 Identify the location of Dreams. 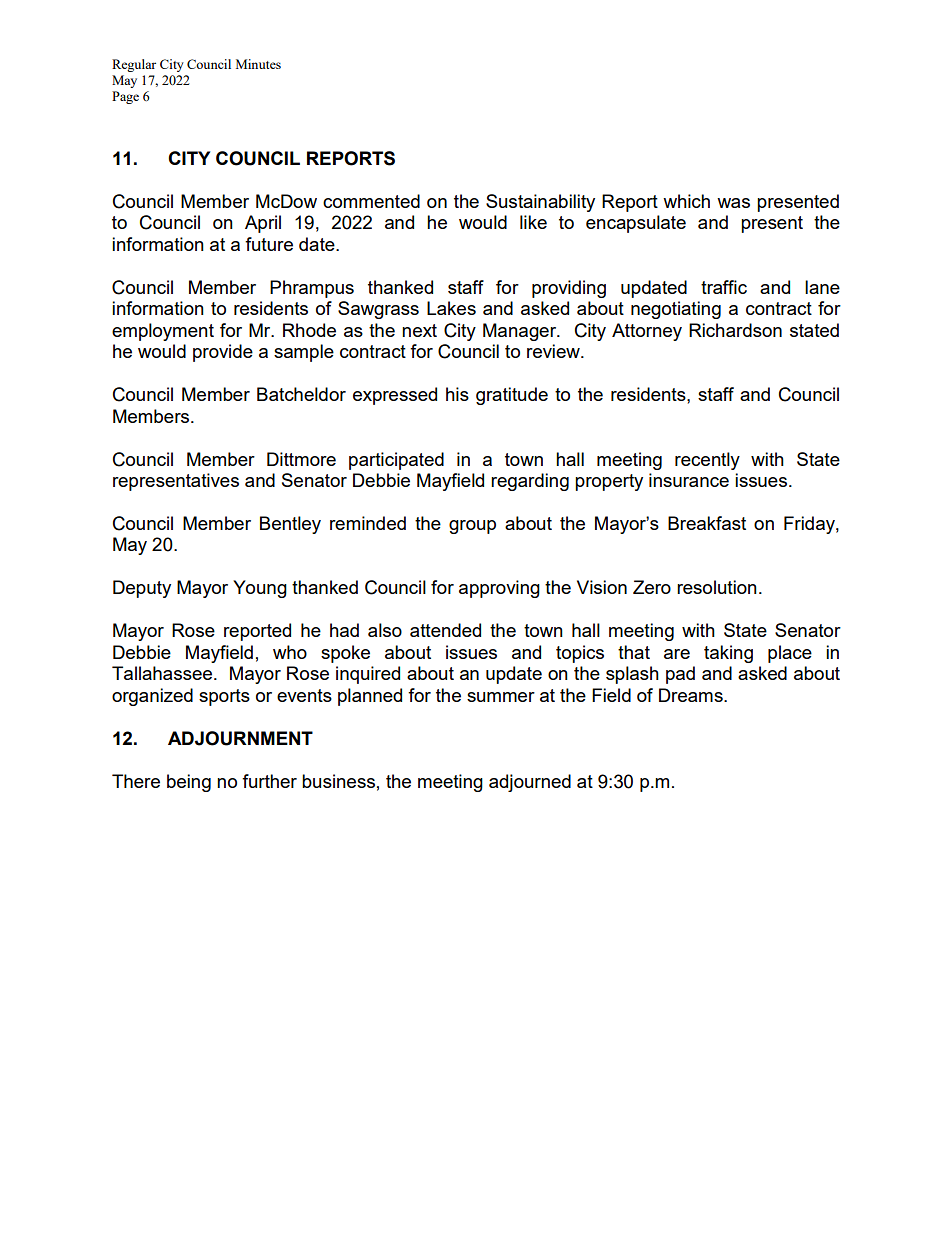
(692, 695).
